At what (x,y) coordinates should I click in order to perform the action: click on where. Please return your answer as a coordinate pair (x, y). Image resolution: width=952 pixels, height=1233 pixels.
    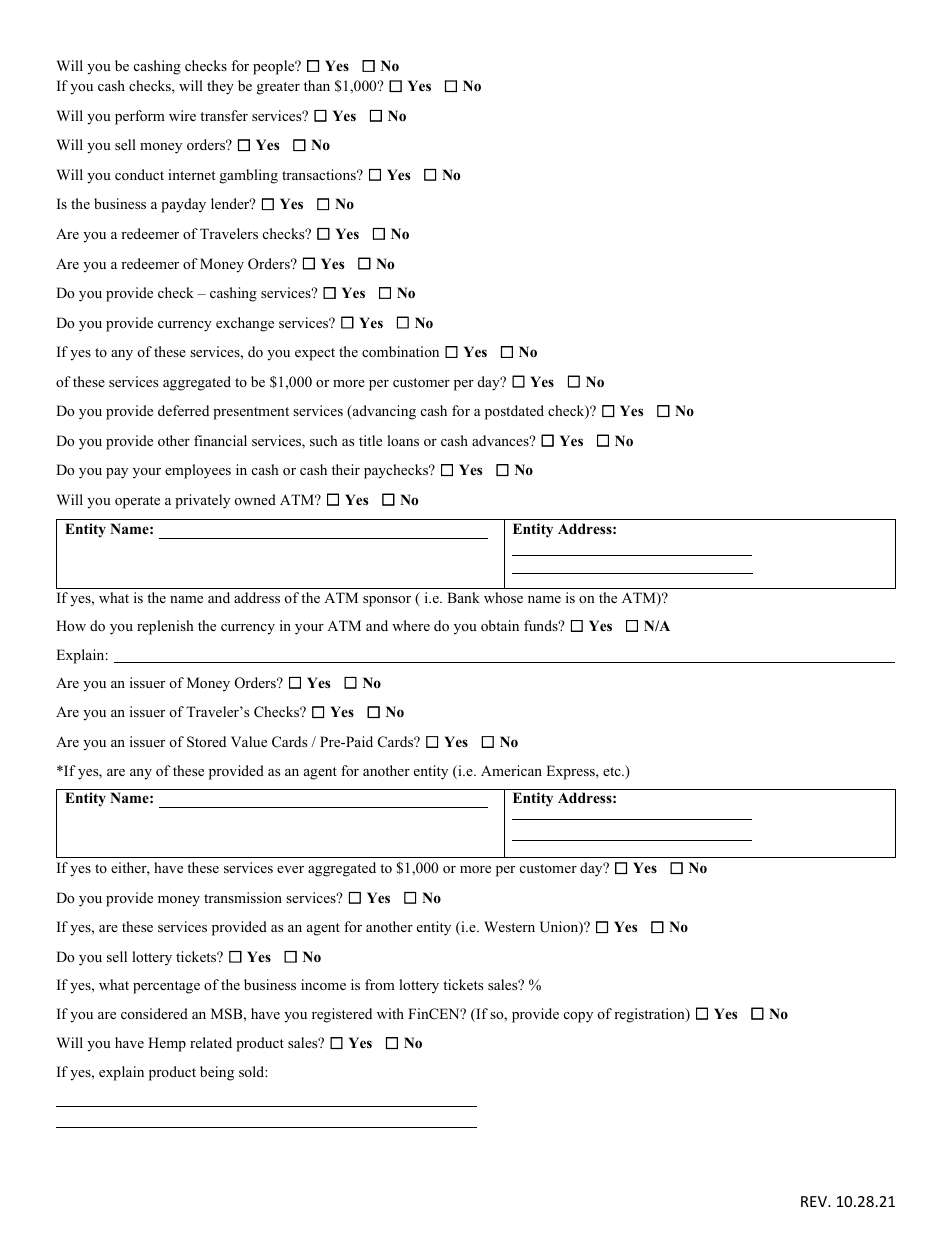
    Looking at the image, I should click on (411, 625).
